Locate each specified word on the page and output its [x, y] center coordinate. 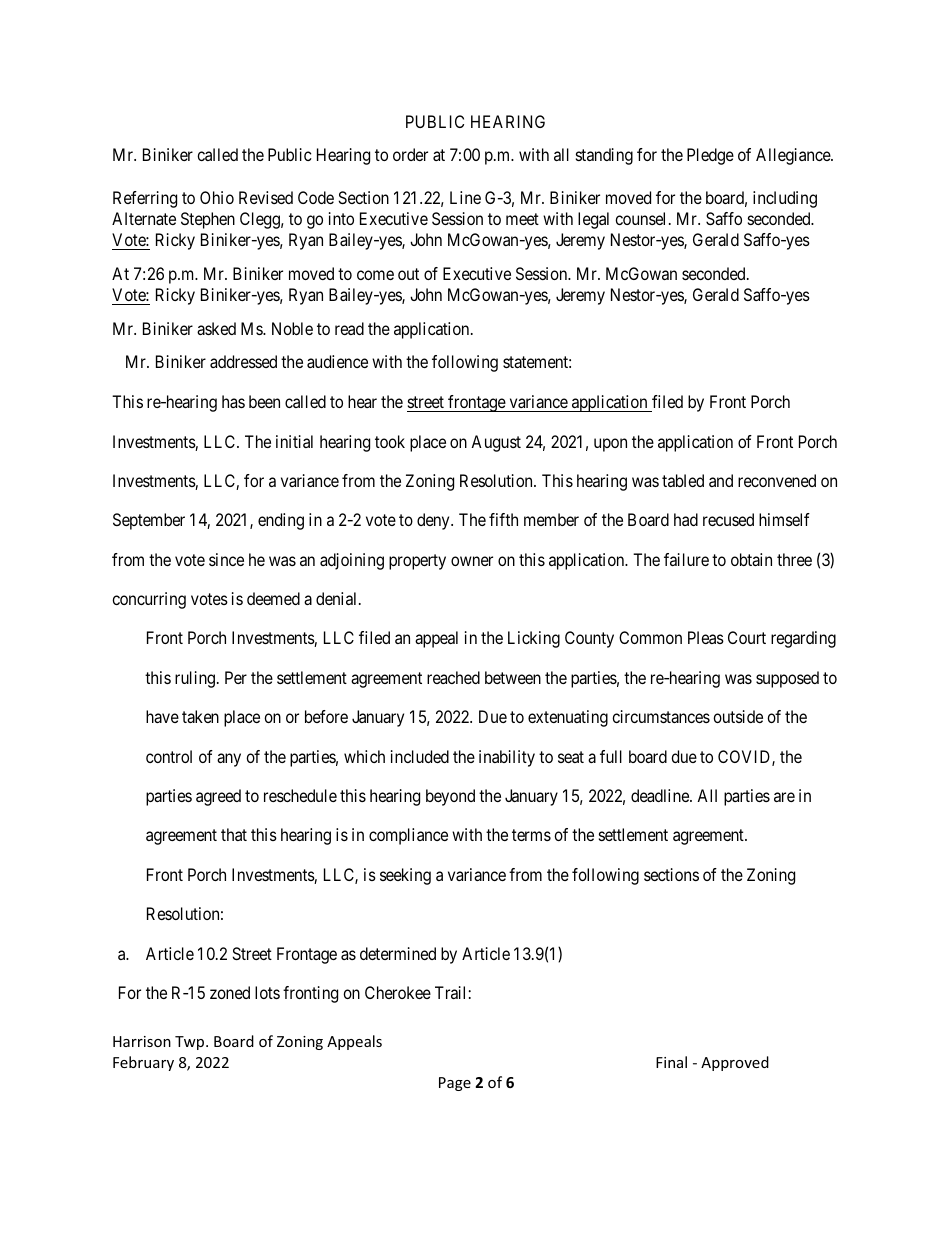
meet [522, 219]
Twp [191, 1043]
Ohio [217, 197]
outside [738, 716]
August [496, 443]
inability [507, 758]
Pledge [710, 156]
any [229, 760]
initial [294, 441]
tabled [683, 480]
